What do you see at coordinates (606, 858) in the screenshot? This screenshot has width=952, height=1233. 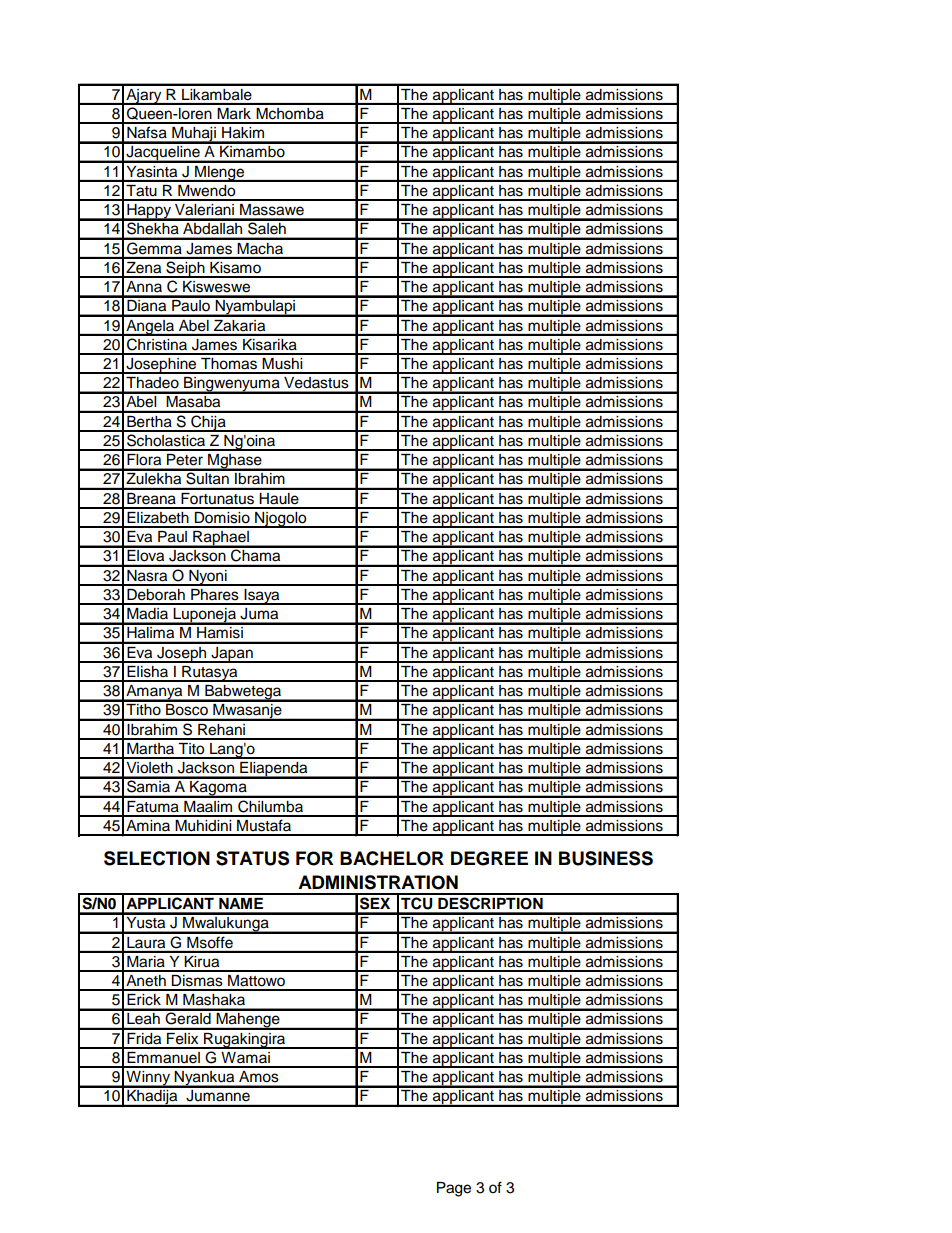 I see `BUSINESS` at bounding box center [606, 858].
